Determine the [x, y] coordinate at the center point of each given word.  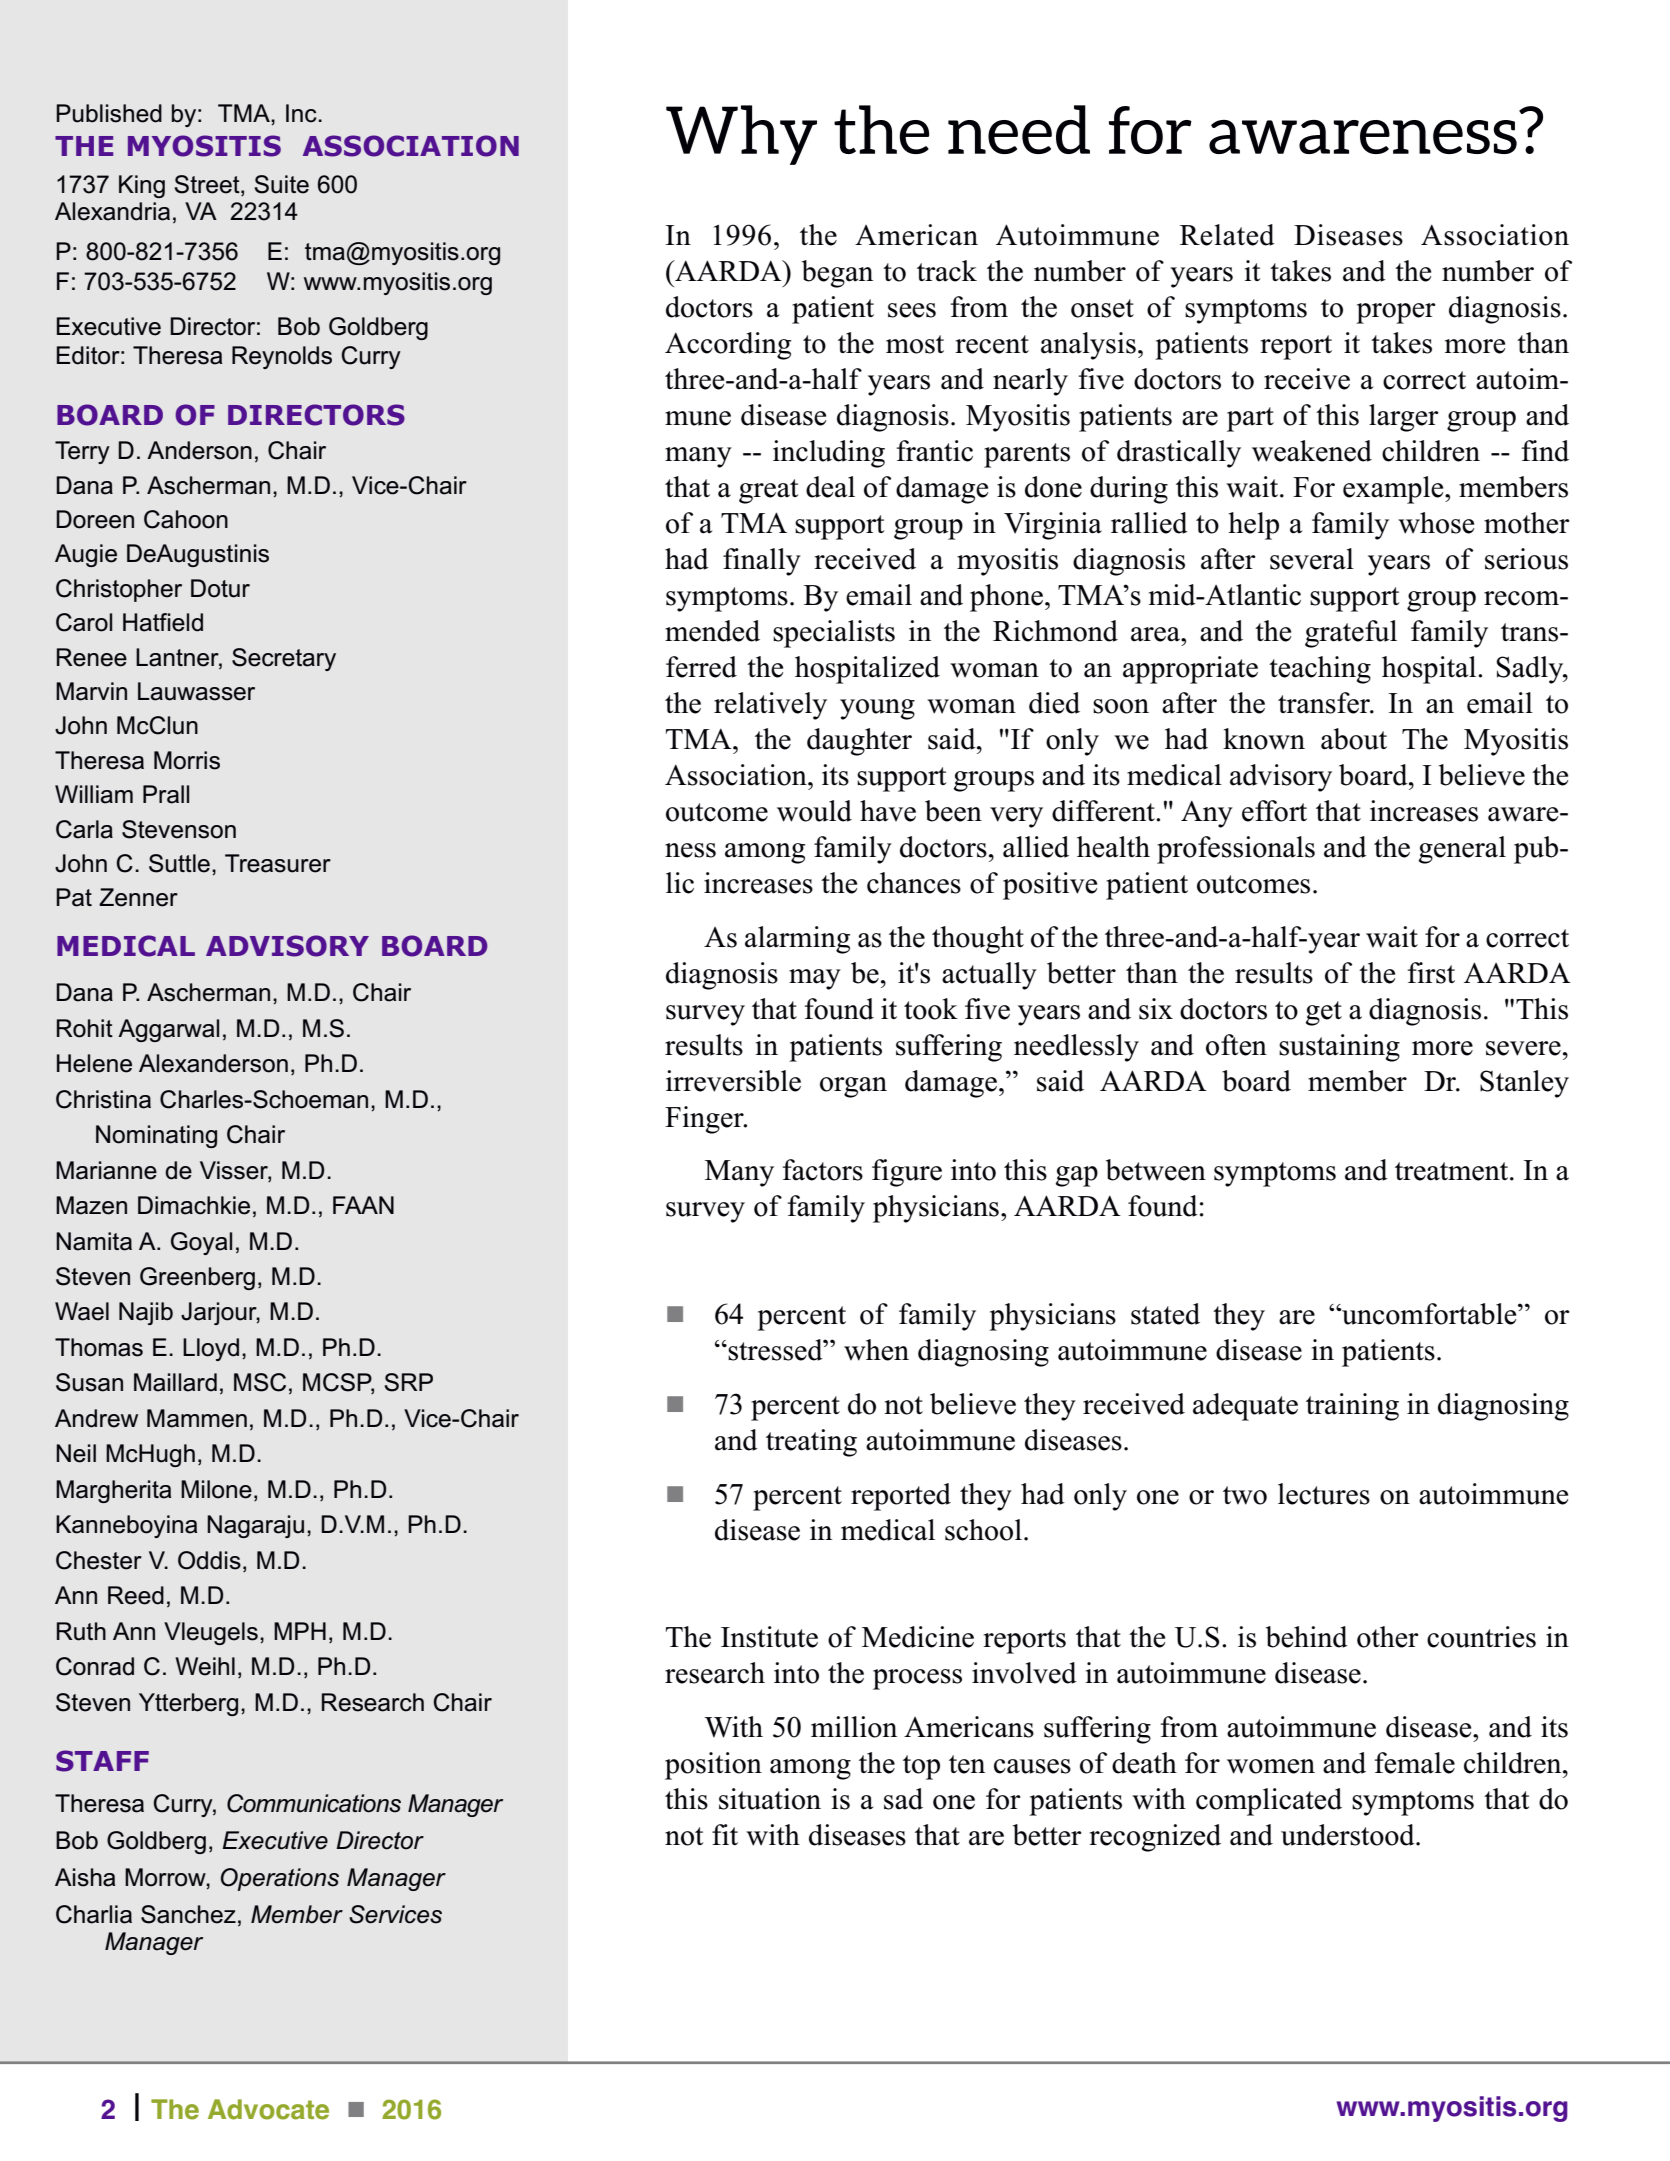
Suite [282, 184]
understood [1349, 1835]
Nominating [156, 1136]
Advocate [268, 2109]
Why [741, 135]
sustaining [1339, 1048]
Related [1227, 235]
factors [823, 1170]
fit [725, 1834]
